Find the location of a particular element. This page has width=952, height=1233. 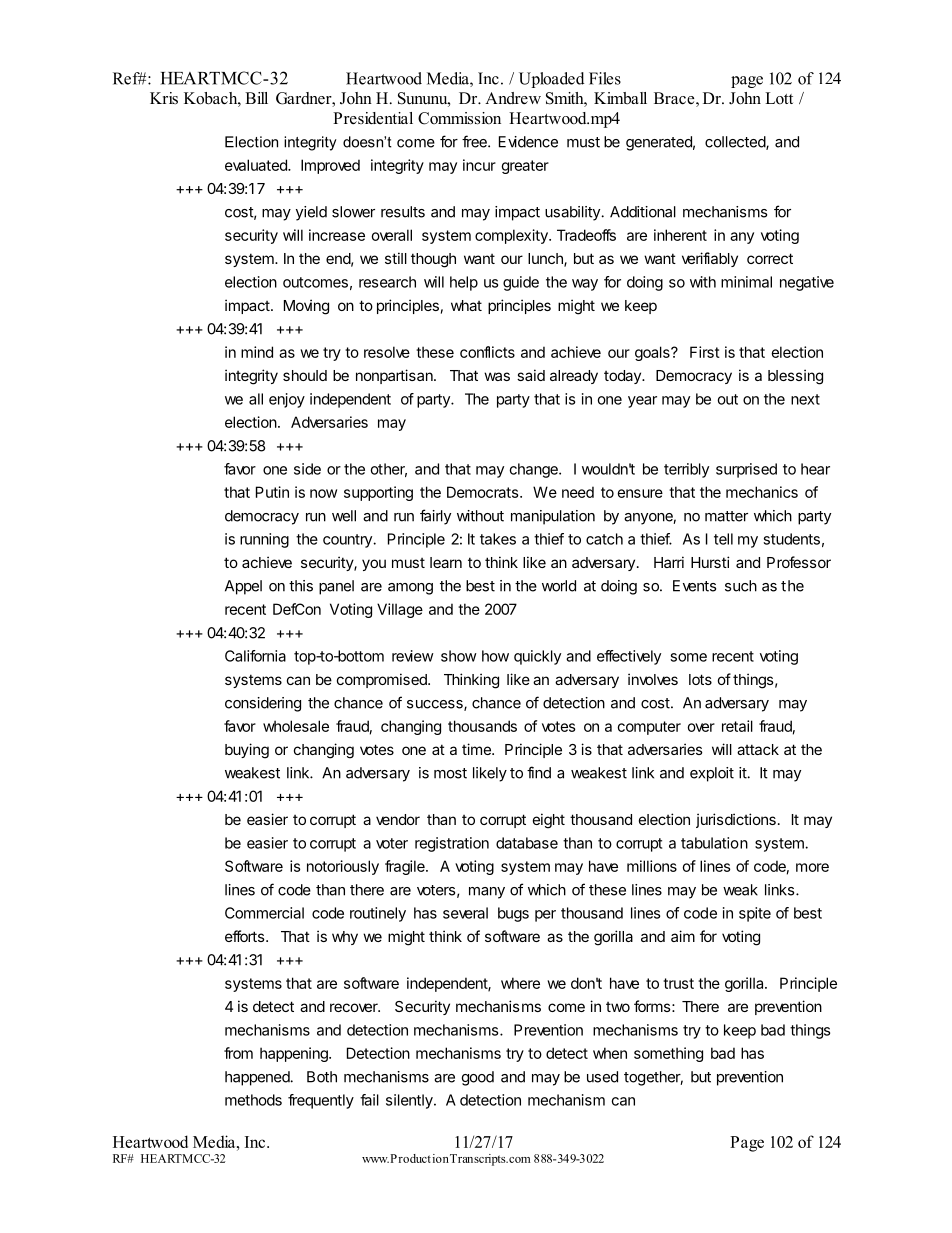

mechanics is located at coordinates (762, 492).
